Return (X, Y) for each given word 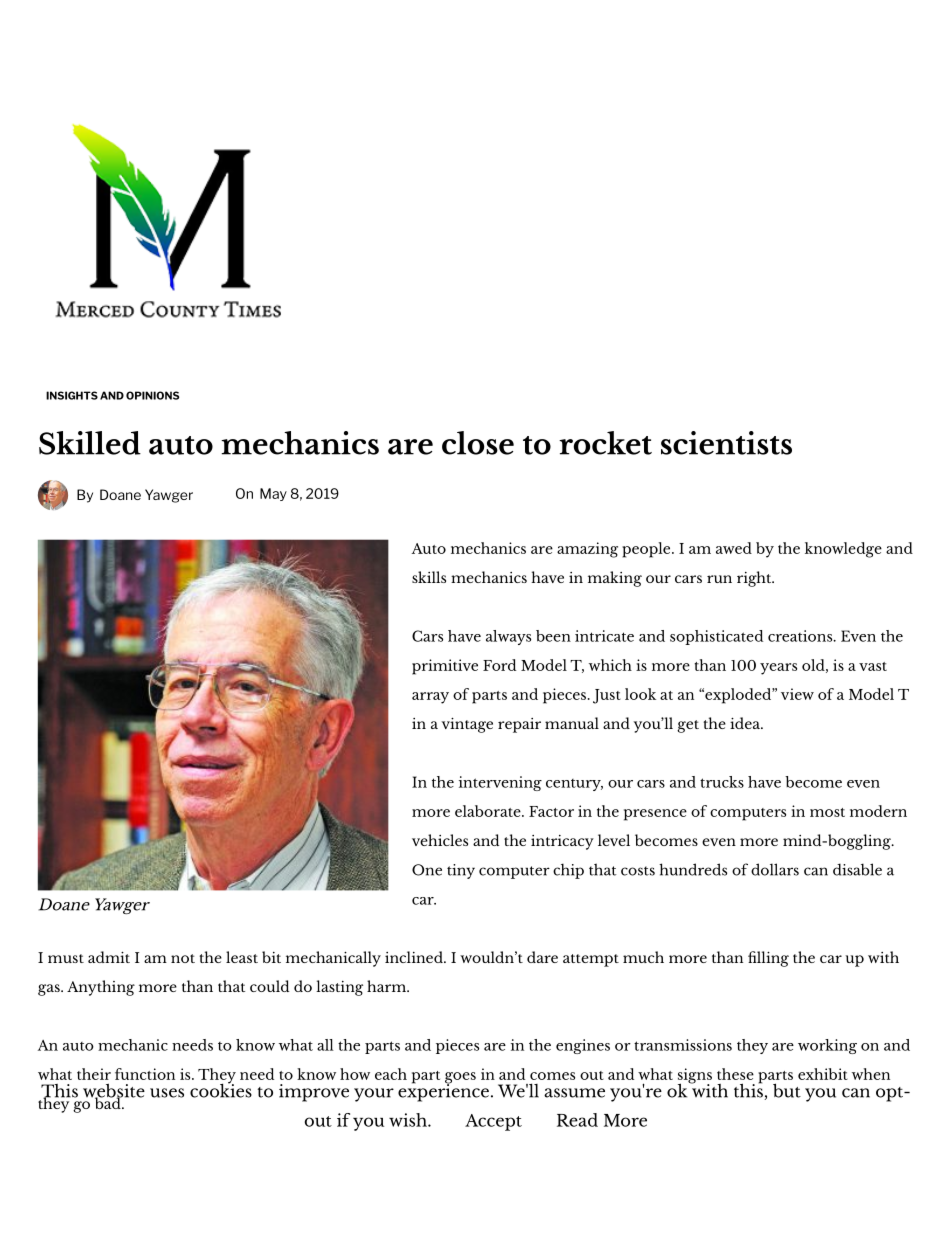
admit (109, 957)
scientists (726, 443)
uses (167, 1093)
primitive (445, 667)
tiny (461, 871)
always (508, 637)
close (478, 443)
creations (801, 636)
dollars (775, 869)
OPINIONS (152, 395)
